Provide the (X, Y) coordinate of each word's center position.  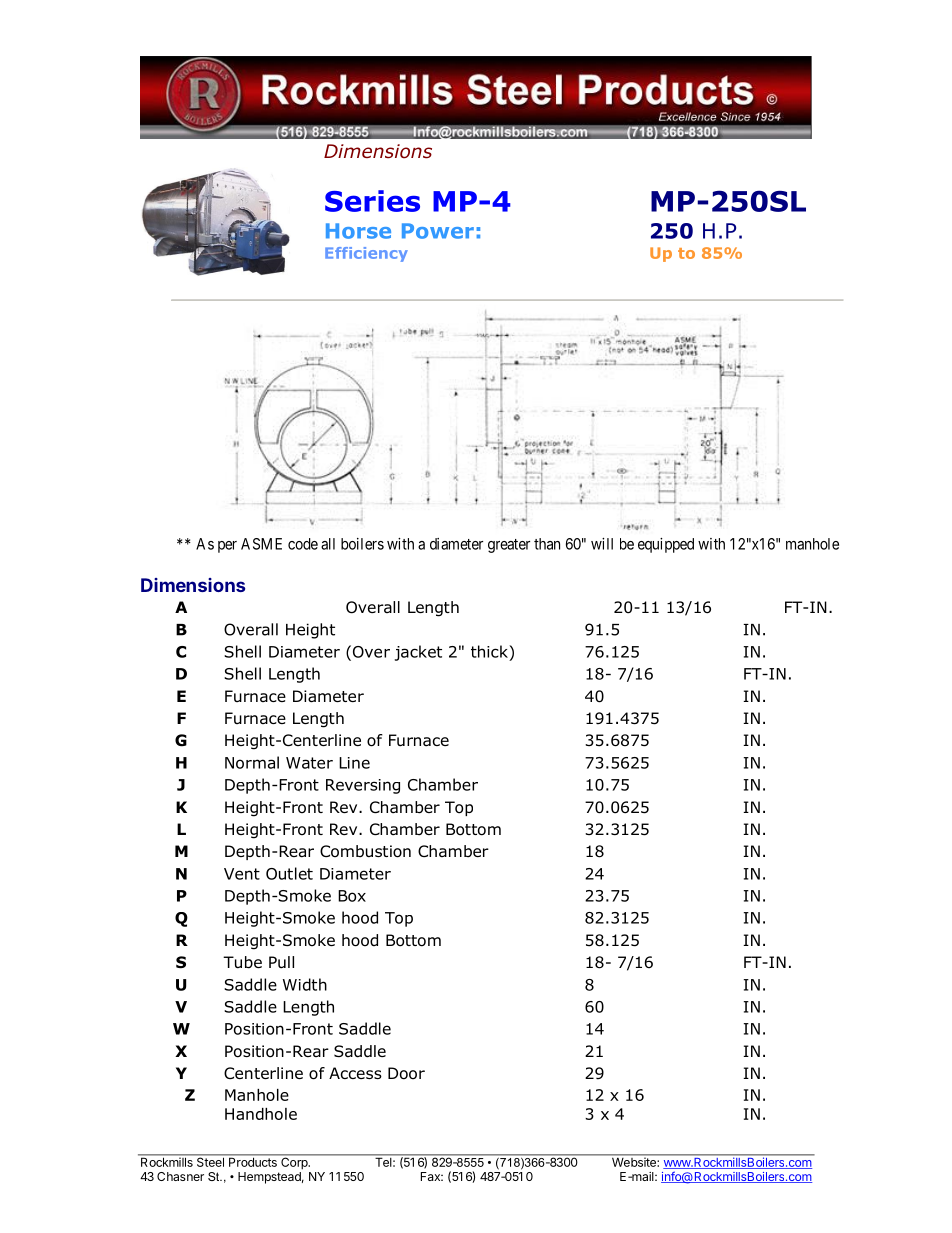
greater (509, 546)
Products (253, 1162)
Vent (242, 874)
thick (490, 651)
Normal (252, 762)
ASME (261, 544)
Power (438, 231)
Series (372, 201)
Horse (358, 231)
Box (352, 896)
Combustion (365, 851)
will (602, 544)
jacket (418, 653)
